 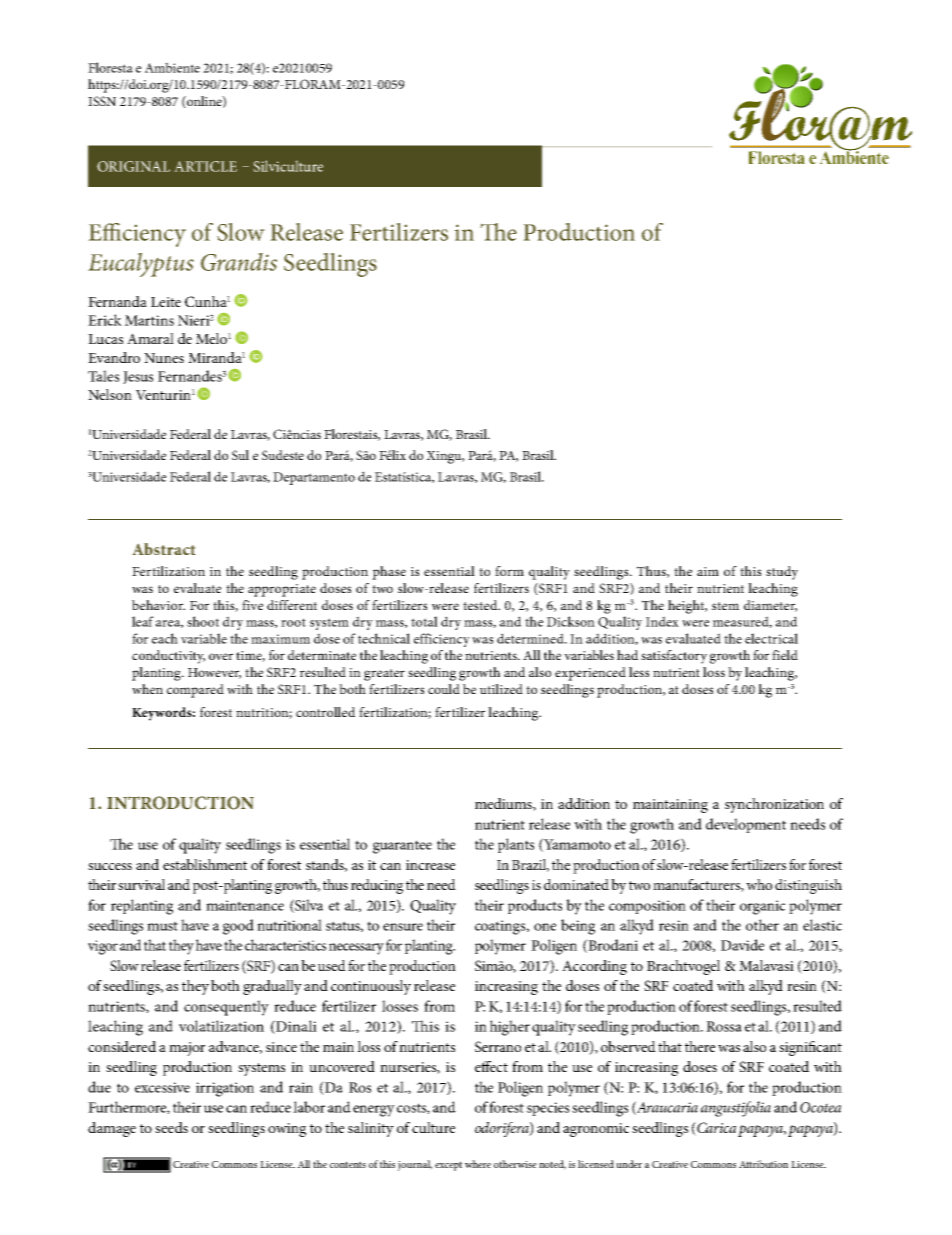 What do you see at coordinates (239, 262) in the page?
I see `Grandis` at bounding box center [239, 262].
